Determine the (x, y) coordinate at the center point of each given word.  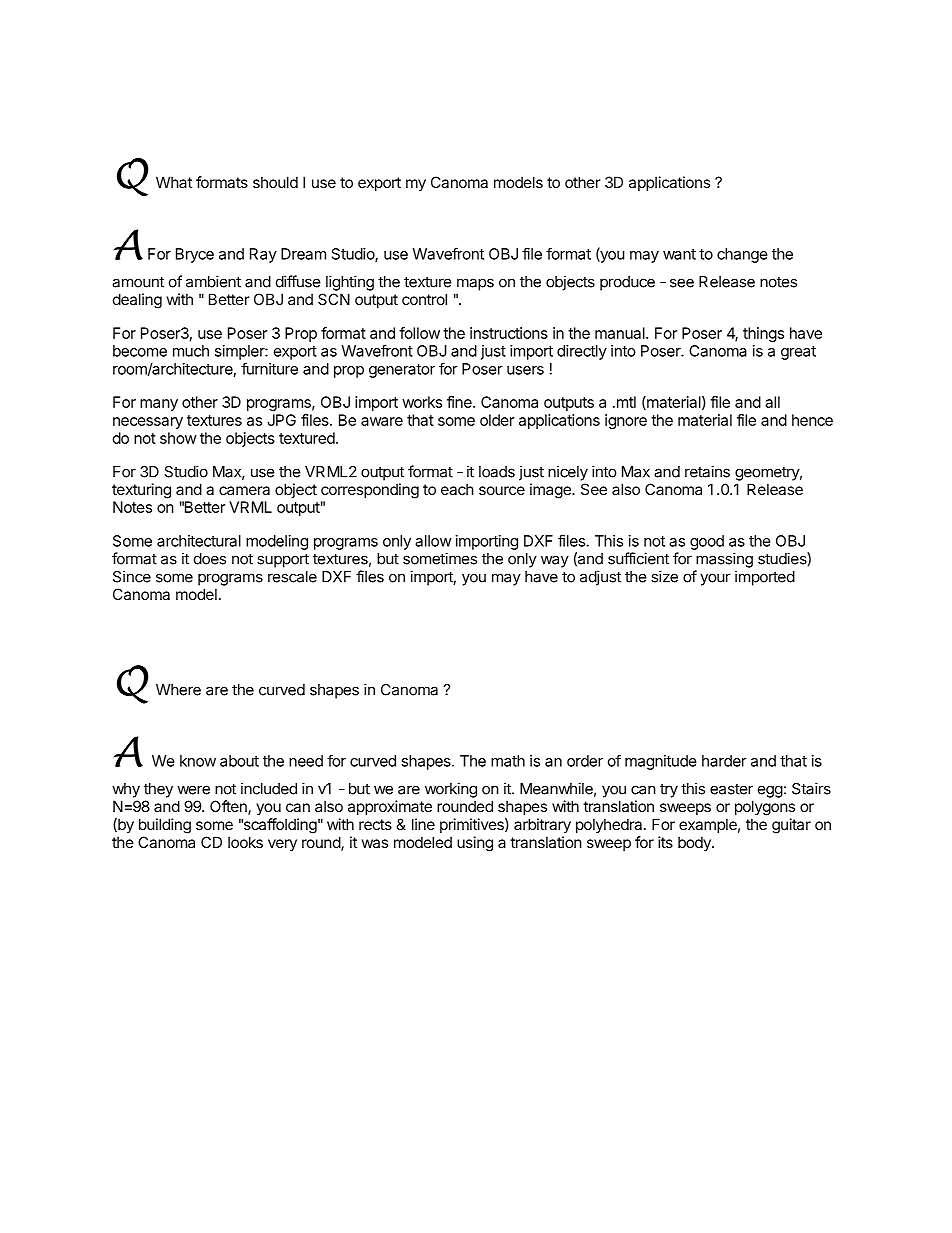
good (707, 542)
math (508, 761)
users (525, 370)
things (763, 334)
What (174, 182)
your (715, 579)
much (191, 351)
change (742, 255)
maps (475, 284)
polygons (765, 808)
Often (229, 807)
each (457, 489)
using (475, 844)
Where (178, 690)
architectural (199, 541)
